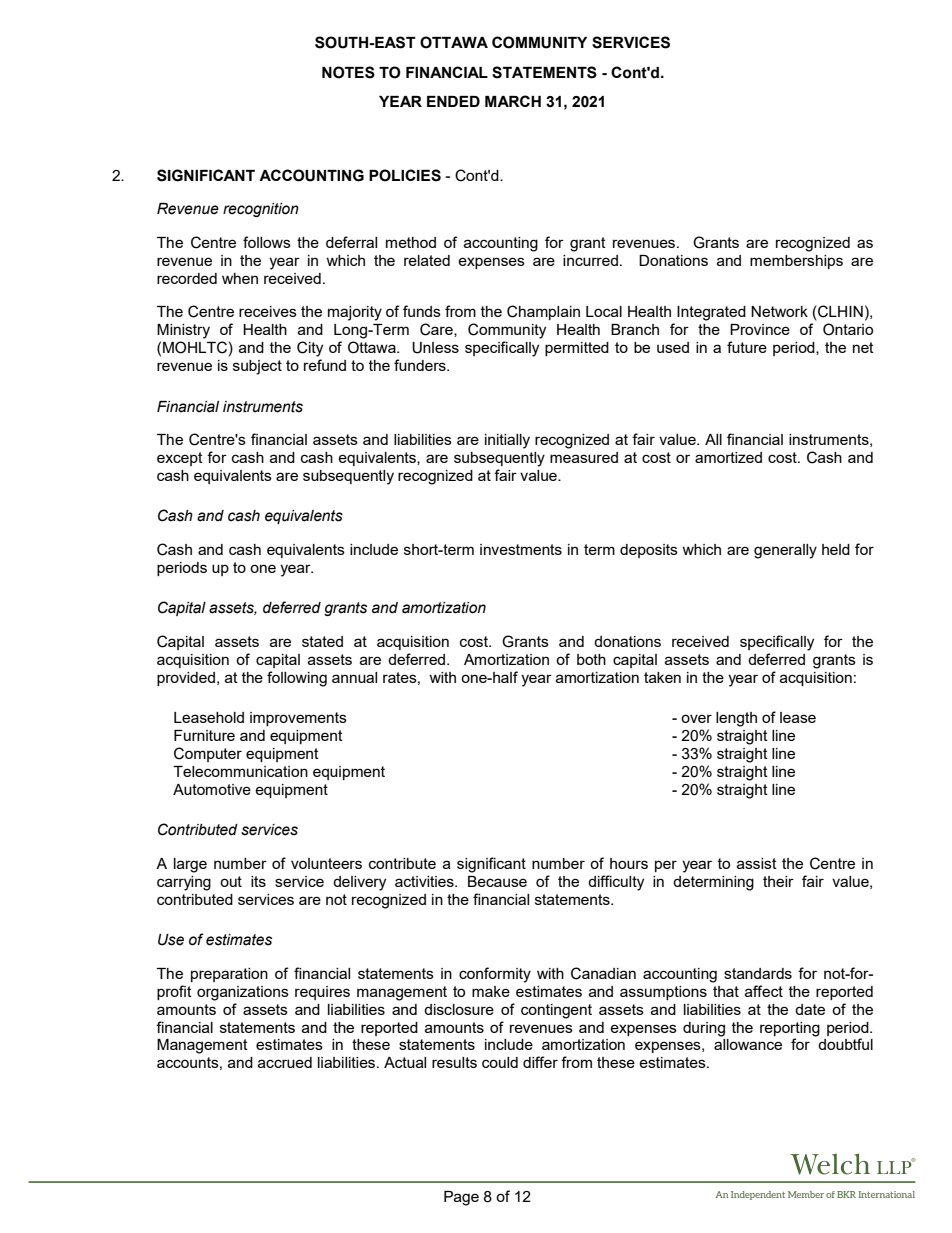  What do you see at coordinates (285, 1062) in the image?
I see `accrued` at bounding box center [285, 1062].
